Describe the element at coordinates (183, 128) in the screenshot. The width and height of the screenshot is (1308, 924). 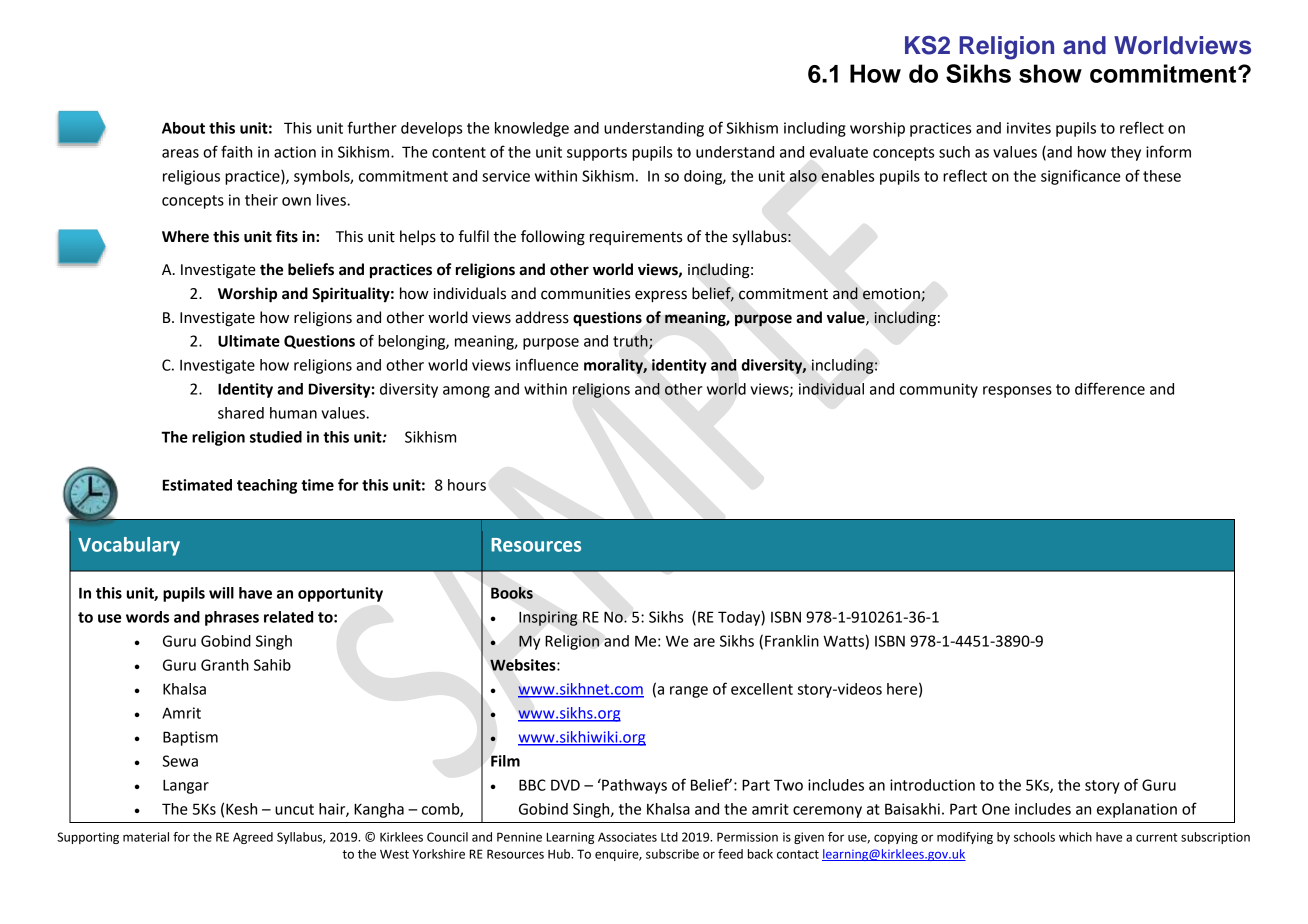
I see `About` at that location.
